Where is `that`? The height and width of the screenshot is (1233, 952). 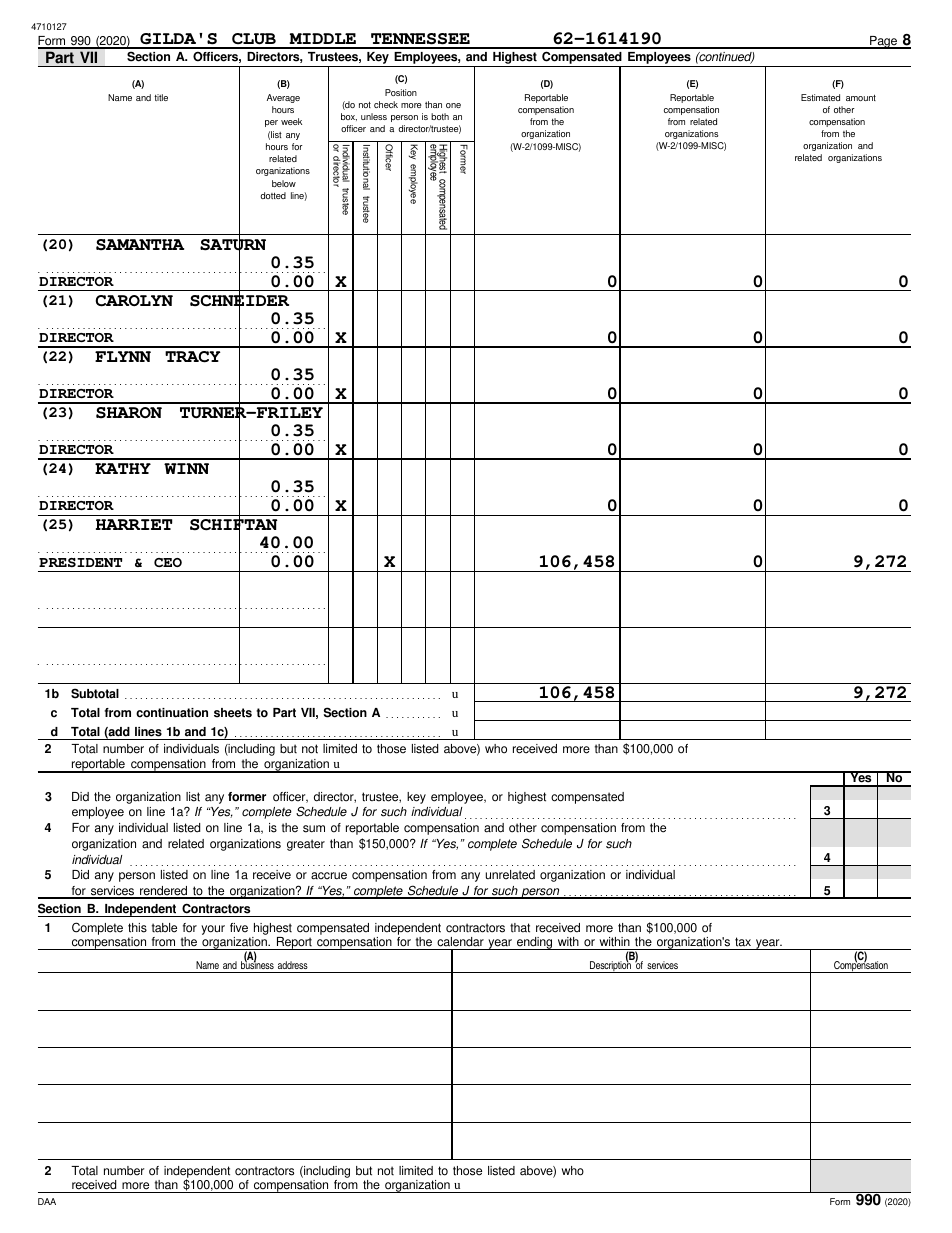 that is located at coordinates (520, 928).
